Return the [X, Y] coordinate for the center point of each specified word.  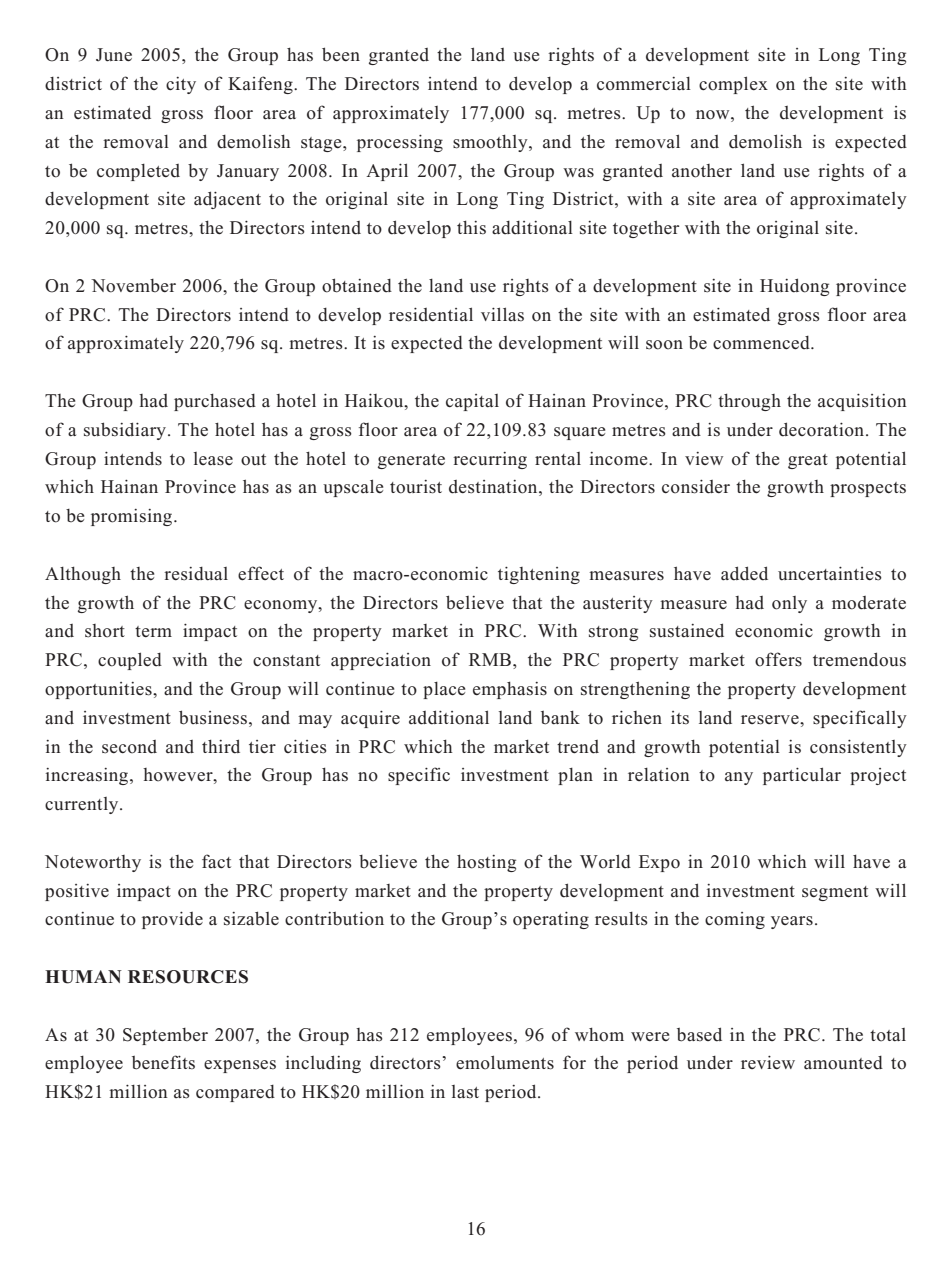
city [181, 85]
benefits [163, 1062]
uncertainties [830, 574]
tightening [539, 575]
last [465, 1092]
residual [196, 574]
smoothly [491, 143]
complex [733, 85]
